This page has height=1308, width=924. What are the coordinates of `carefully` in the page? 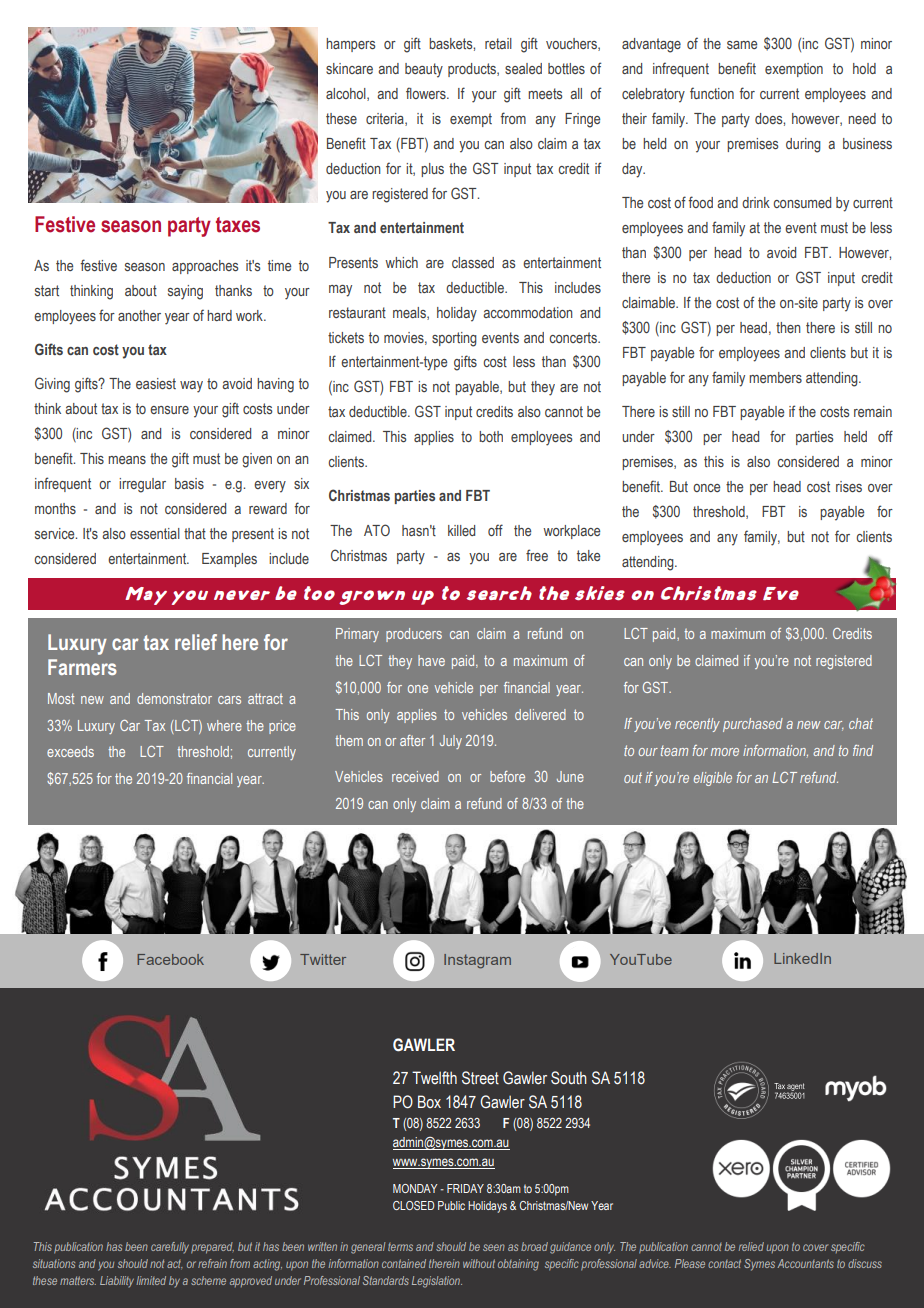 It's located at (170, 1248).
